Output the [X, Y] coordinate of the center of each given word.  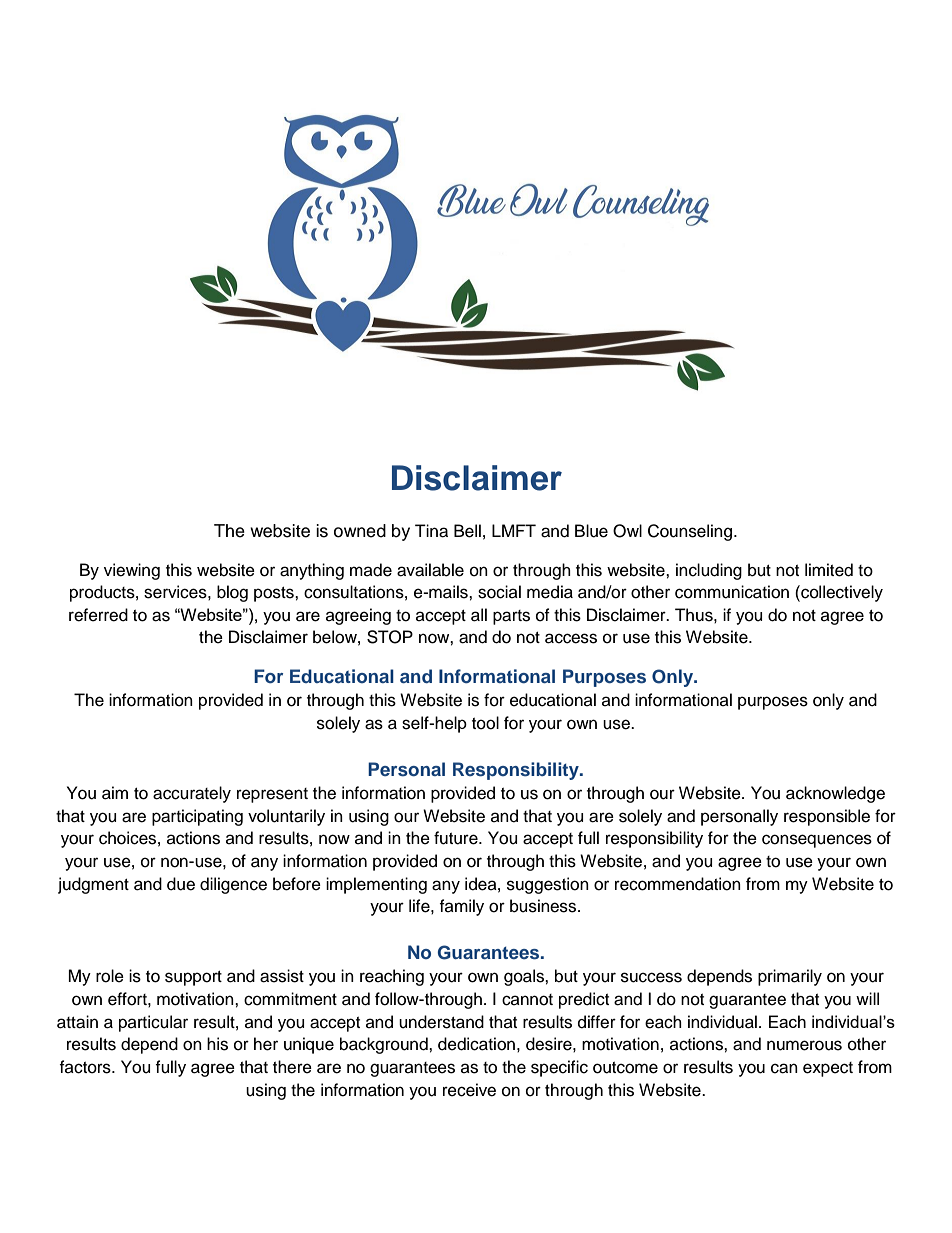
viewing [132, 571]
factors [86, 1067]
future [457, 838]
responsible [827, 817]
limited [829, 570]
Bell [467, 531]
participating [197, 817]
